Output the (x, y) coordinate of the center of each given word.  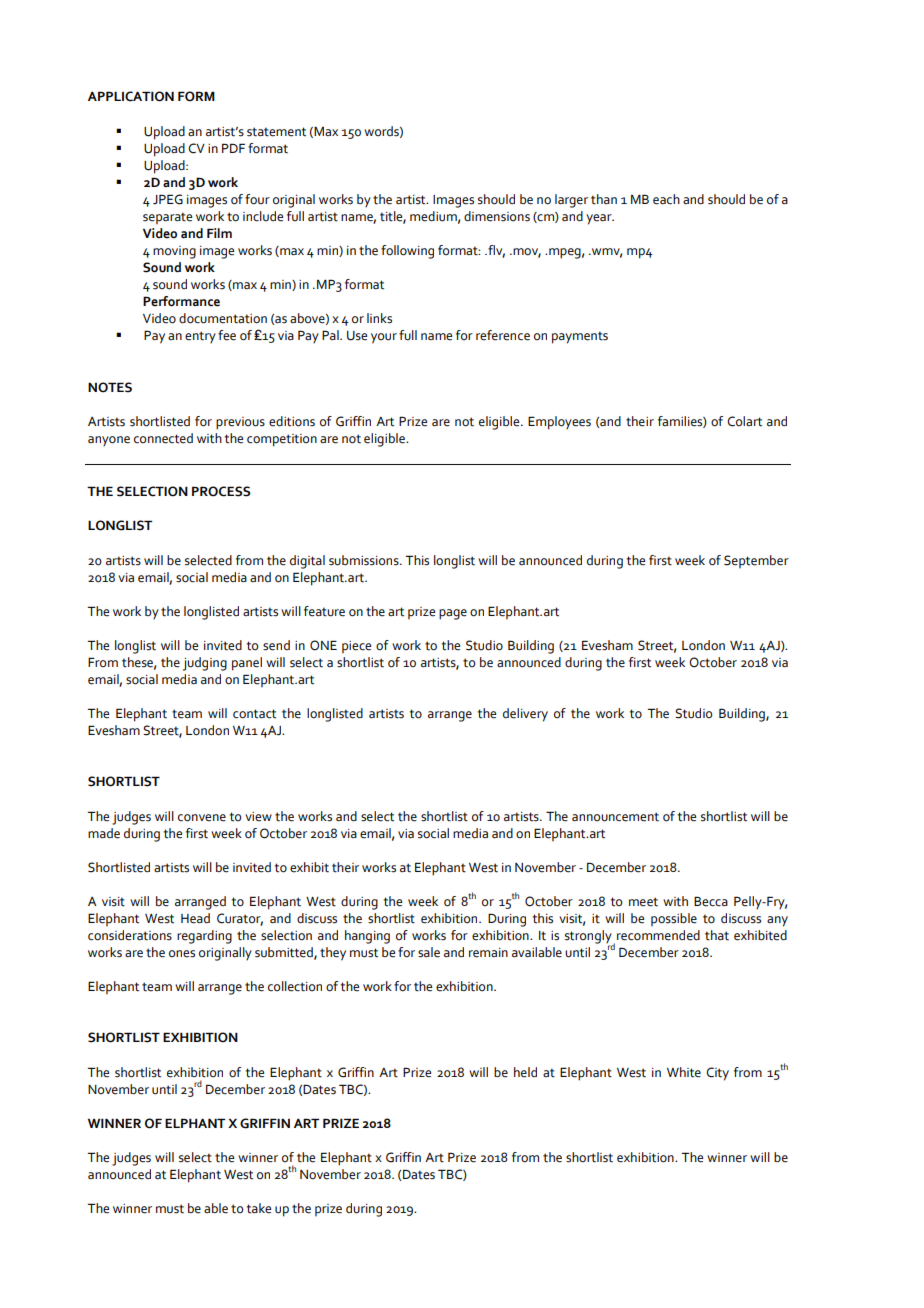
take (259, 1208)
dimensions (497, 216)
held (525, 1072)
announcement (615, 817)
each (666, 199)
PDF (233, 148)
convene (202, 818)
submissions (365, 560)
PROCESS (221, 491)
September (756, 561)
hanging (367, 937)
